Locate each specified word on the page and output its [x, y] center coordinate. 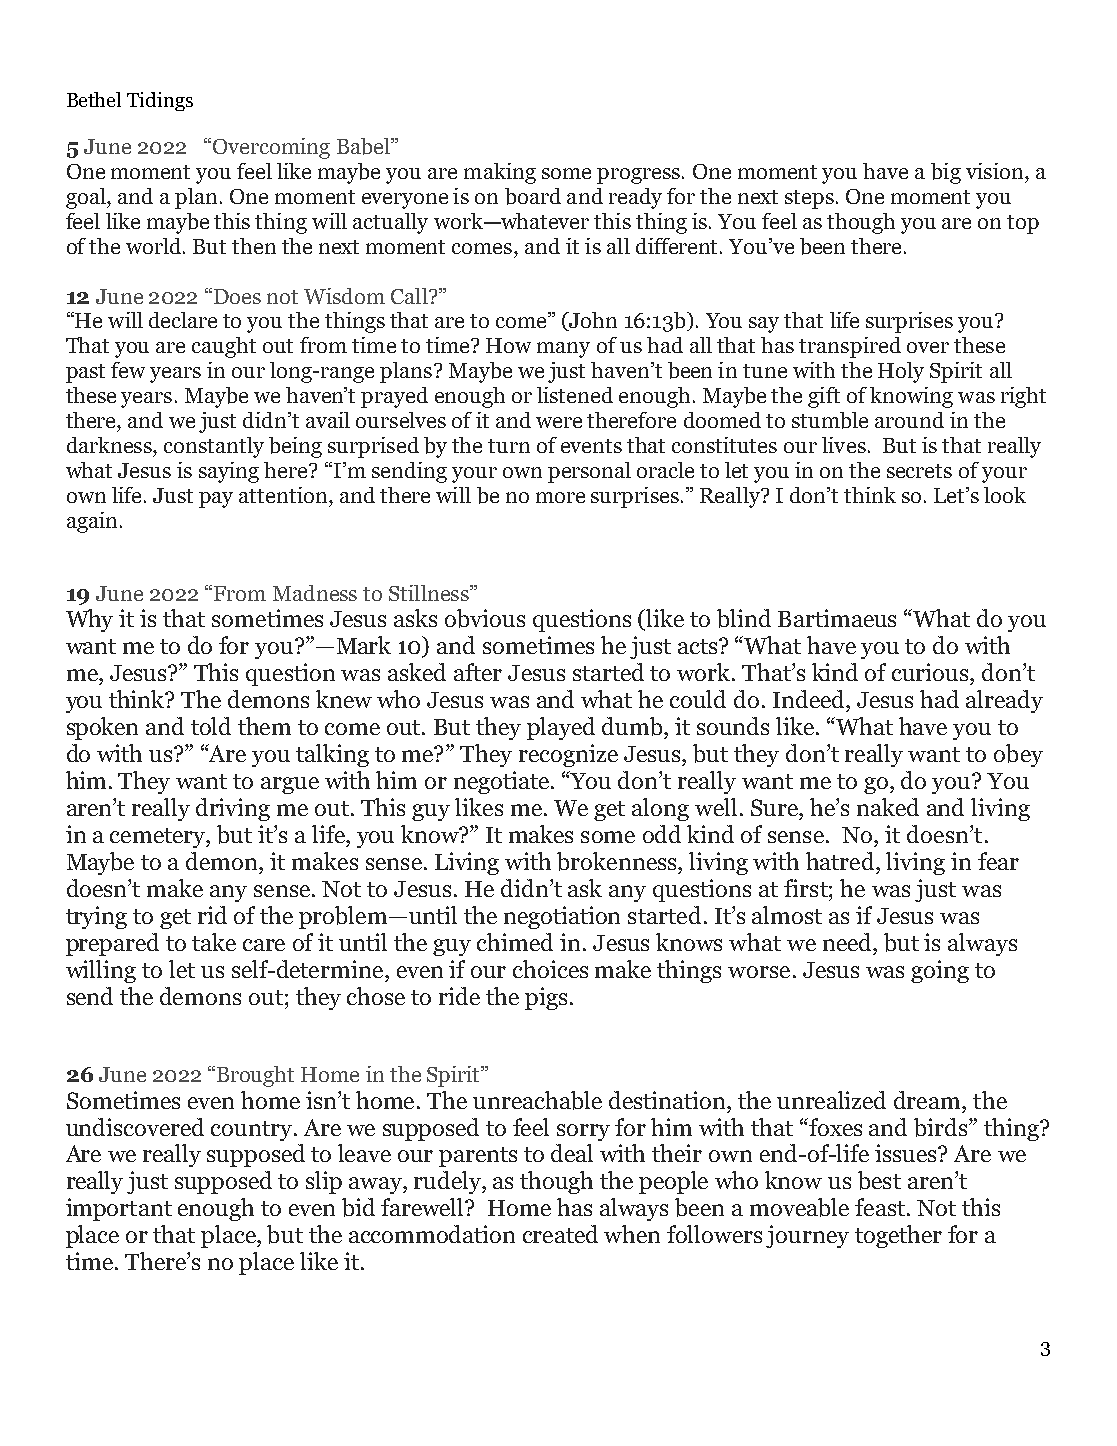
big [946, 173]
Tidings [160, 101]
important [119, 1209]
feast [880, 1207]
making [500, 173]
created [560, 1234]
